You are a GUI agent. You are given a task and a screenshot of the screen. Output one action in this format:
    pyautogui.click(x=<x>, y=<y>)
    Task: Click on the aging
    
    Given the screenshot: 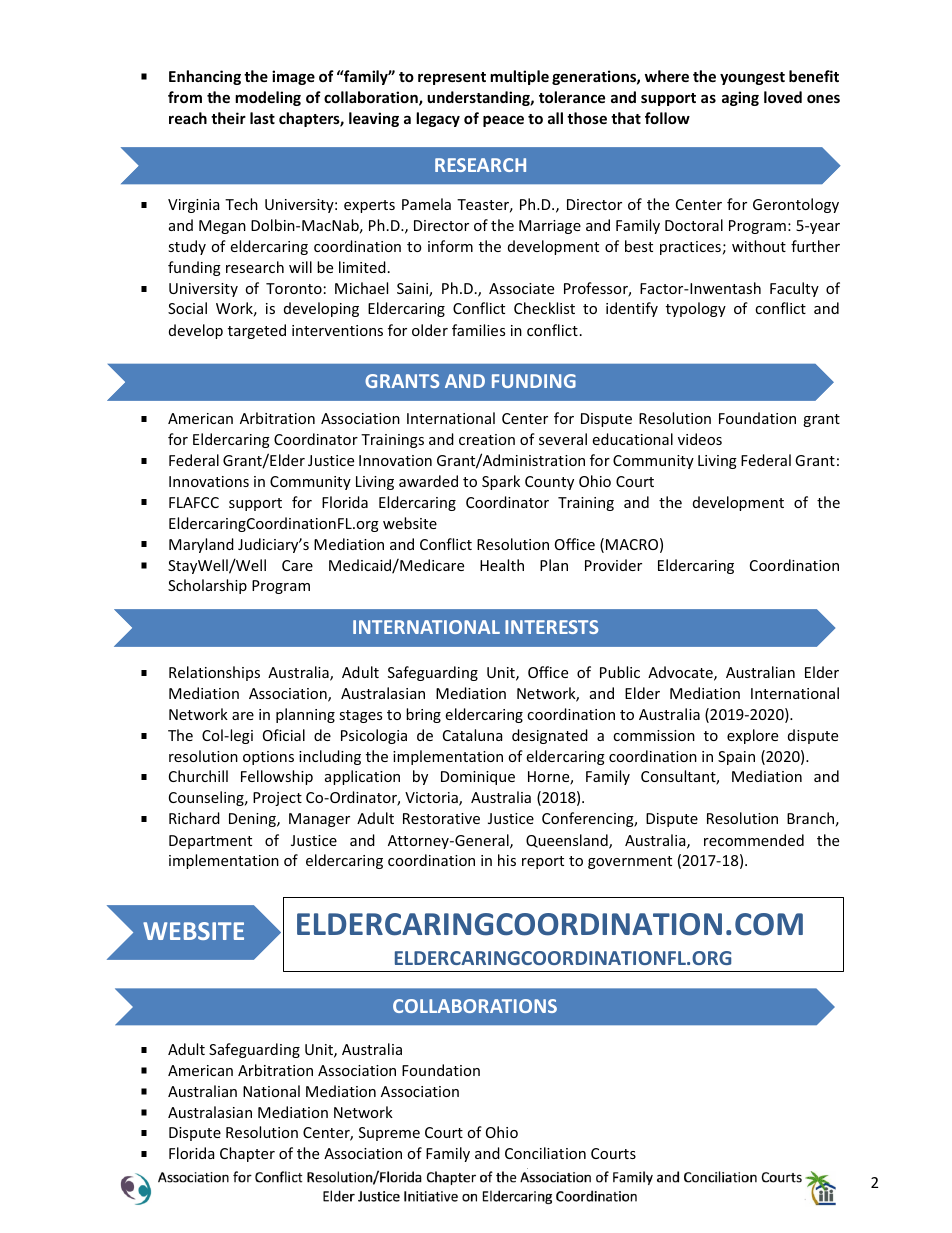 What is the action you would take?
    pyautogui.click(x=740, y=98)
